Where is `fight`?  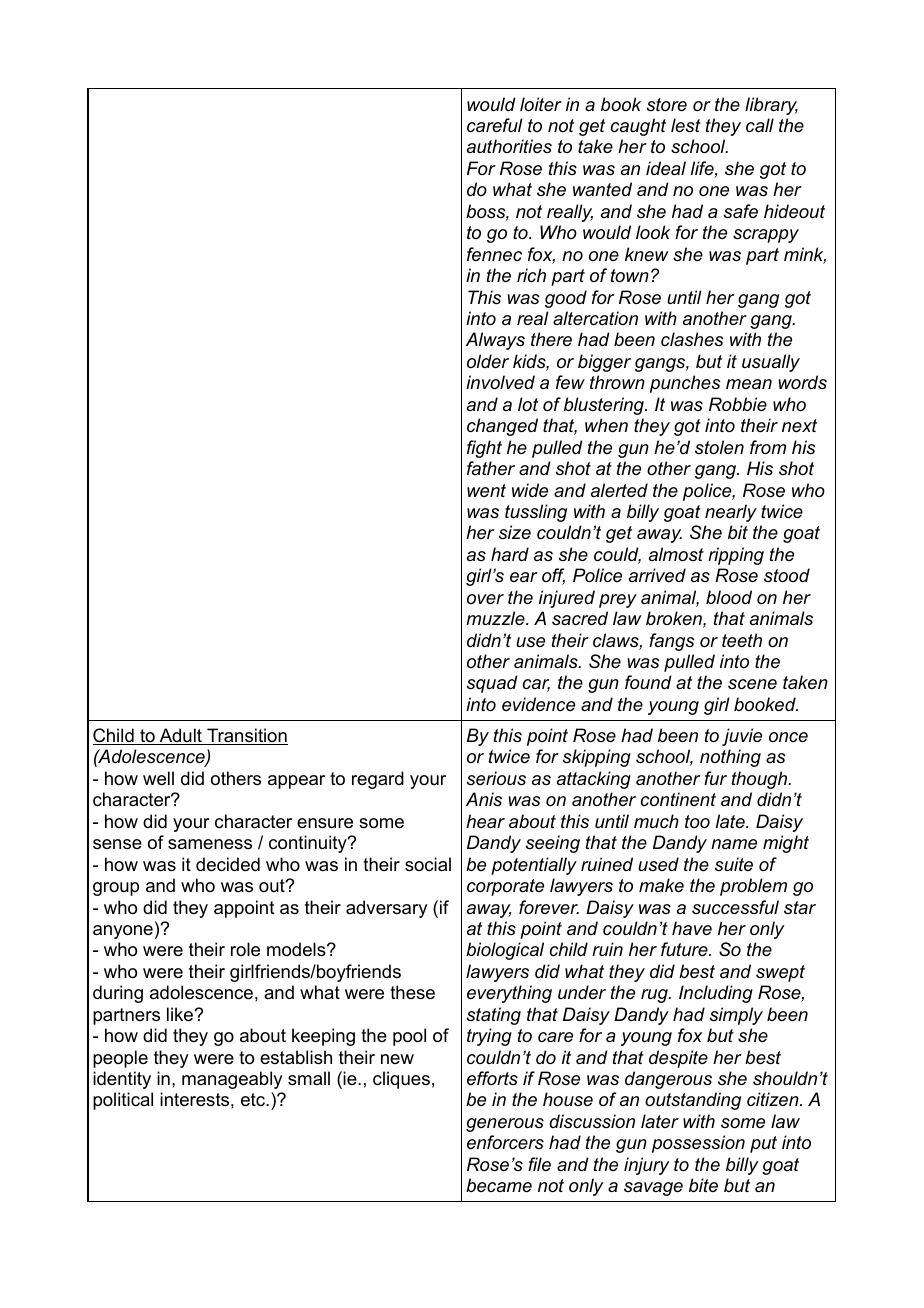 fight is located at coordinates (484, 449).
